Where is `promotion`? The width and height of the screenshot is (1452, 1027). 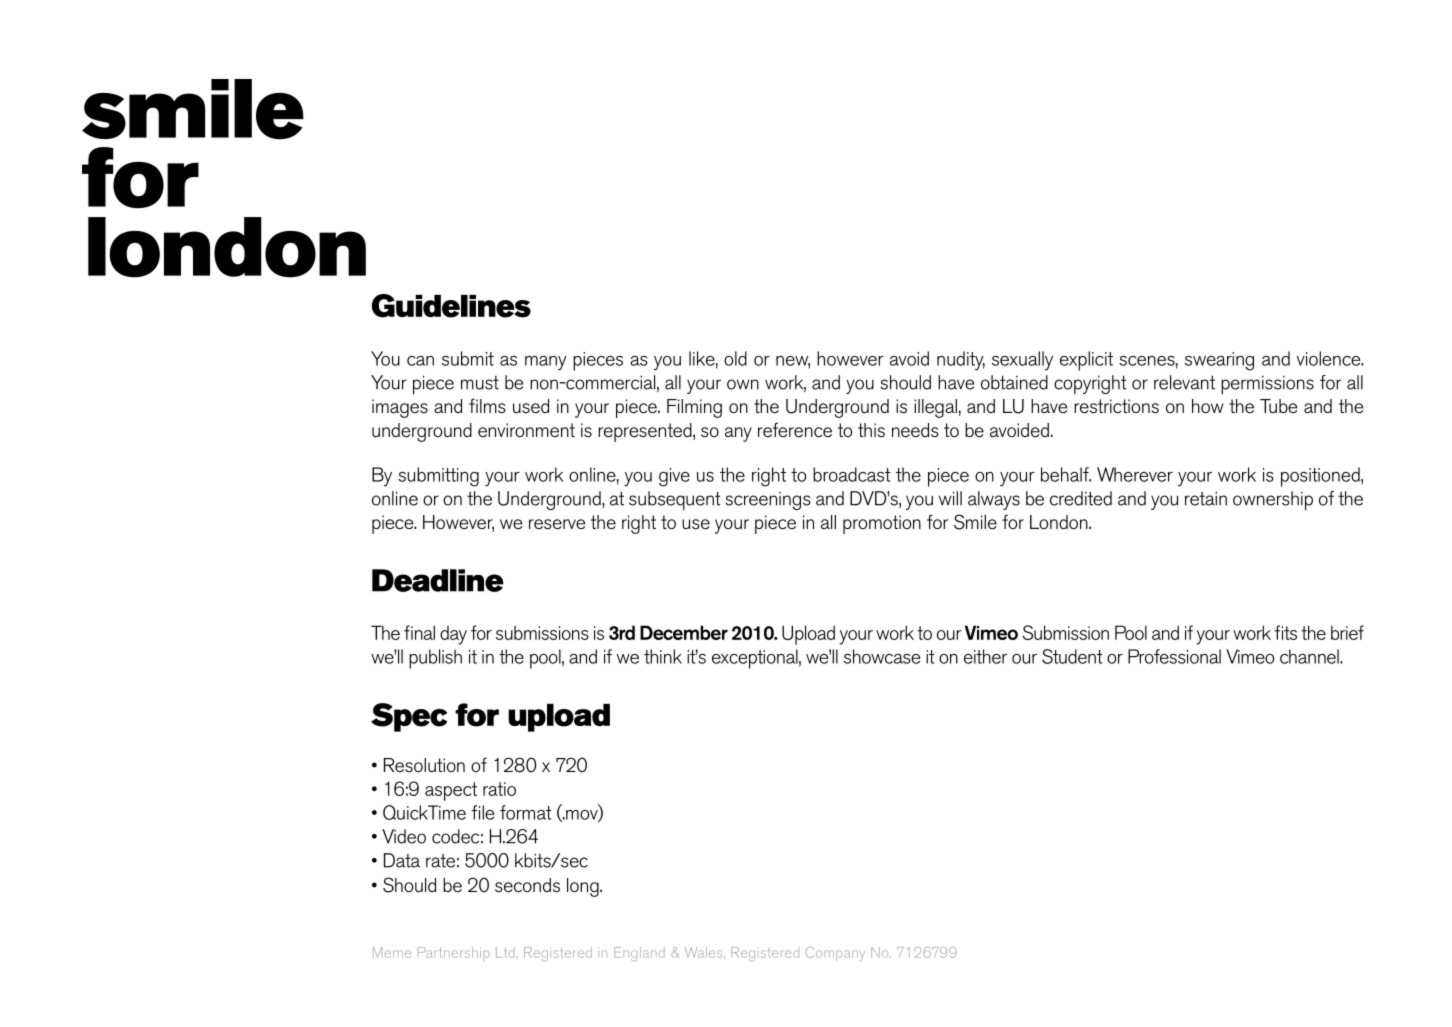 promotion is located at coordinates (882, 524).
